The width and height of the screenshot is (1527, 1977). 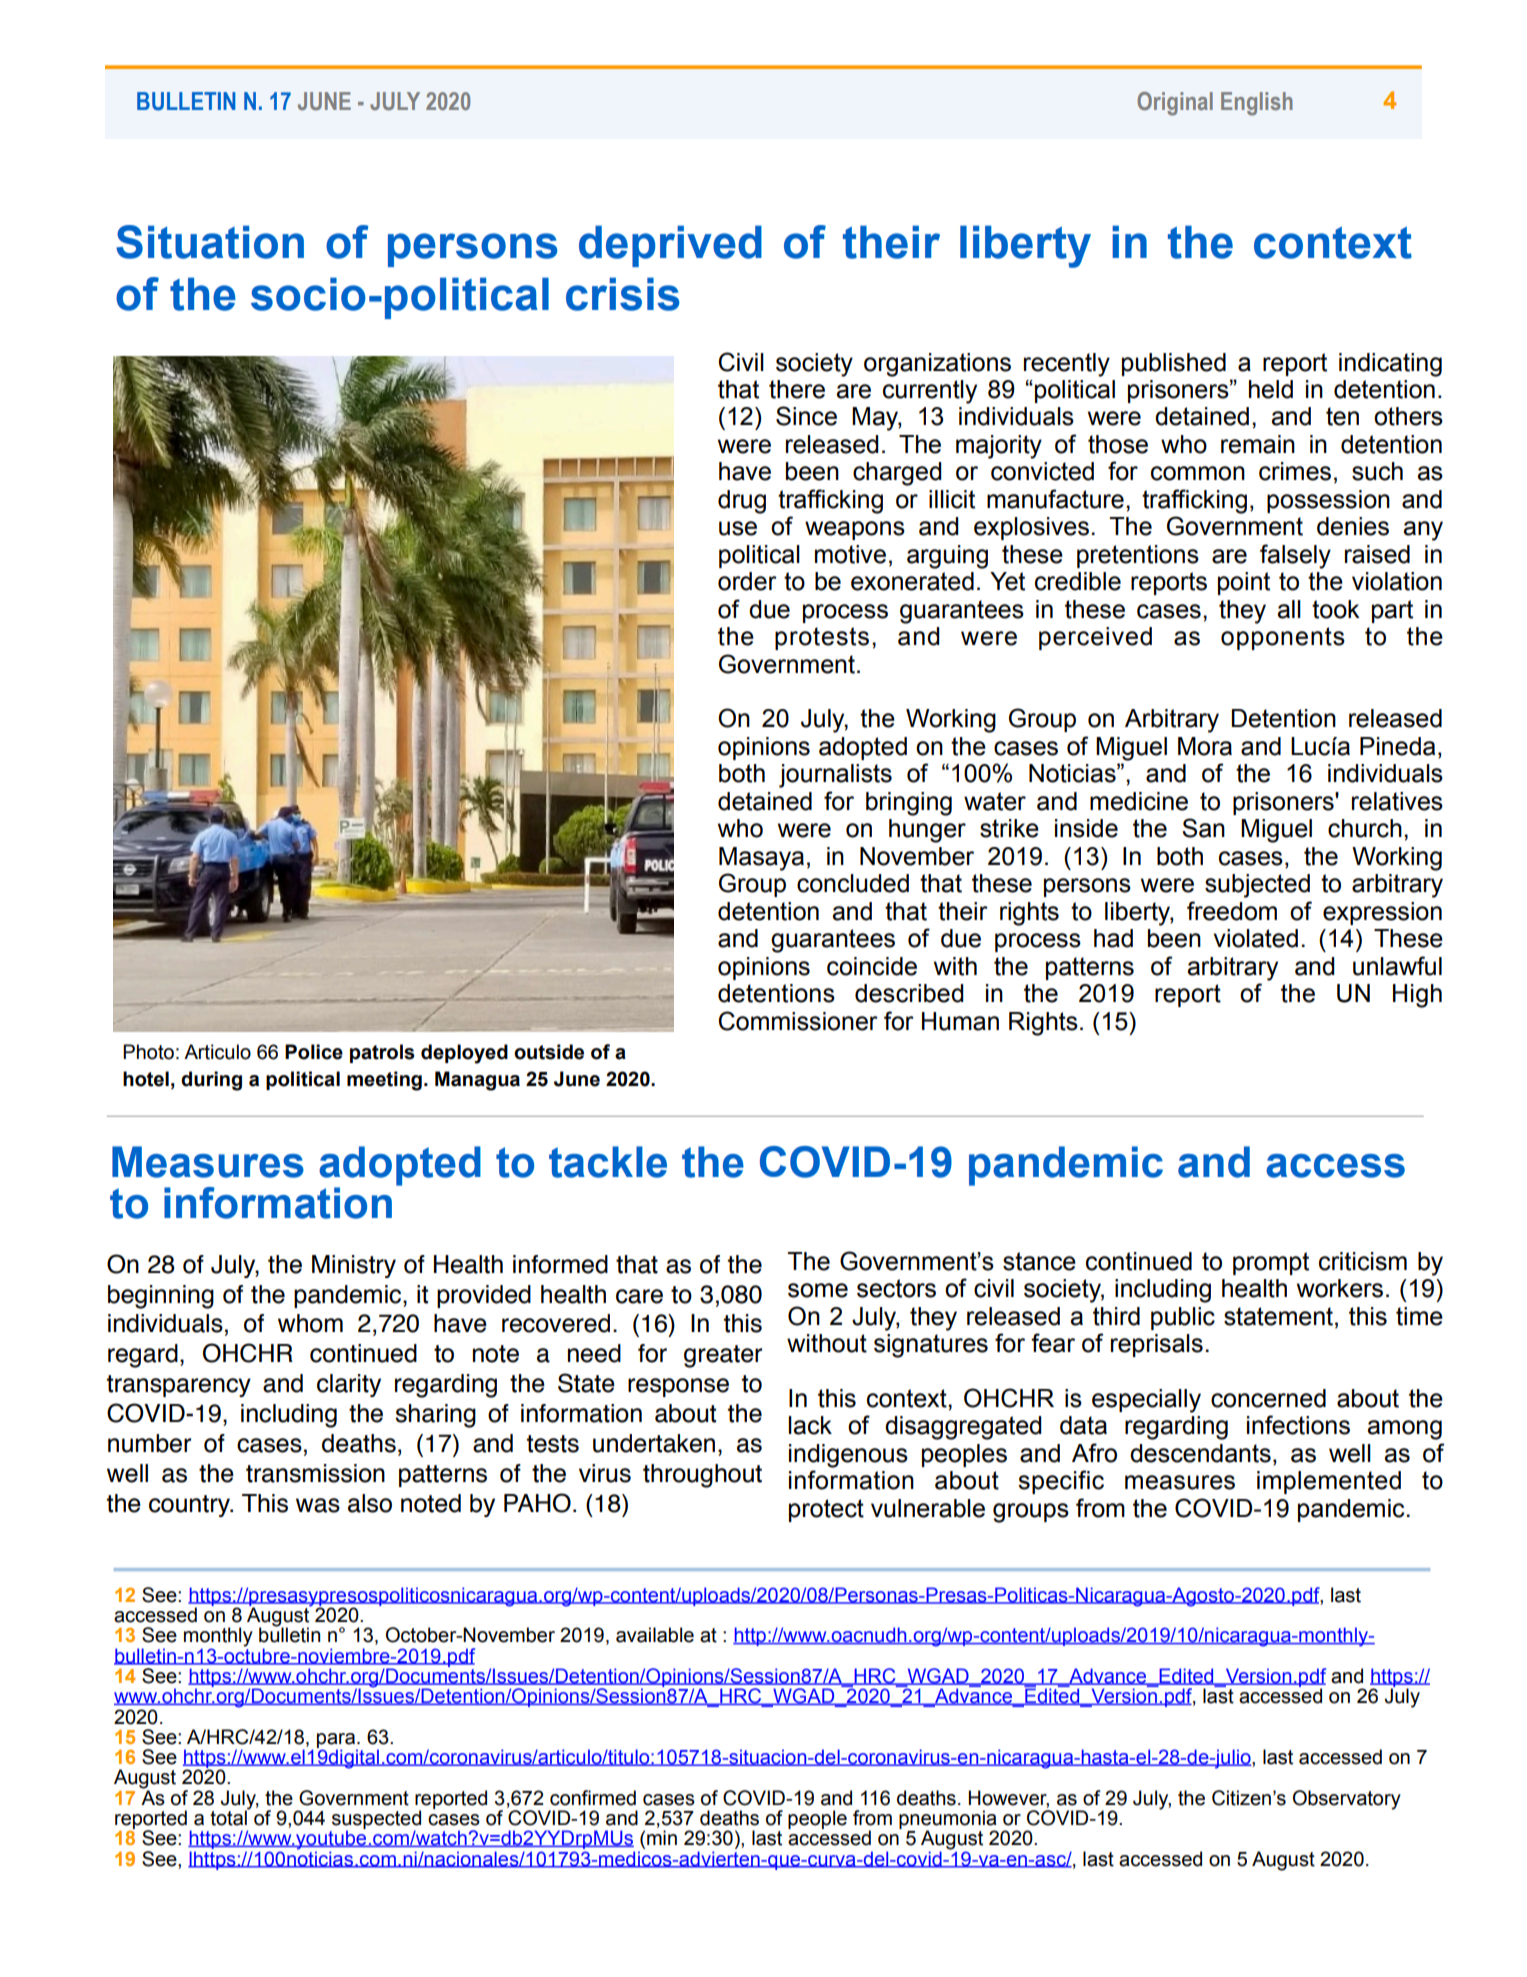 What do you see at coordinates (670, 246) in the screenshot?
I see `deprived` at bounding box center [670, 246].
